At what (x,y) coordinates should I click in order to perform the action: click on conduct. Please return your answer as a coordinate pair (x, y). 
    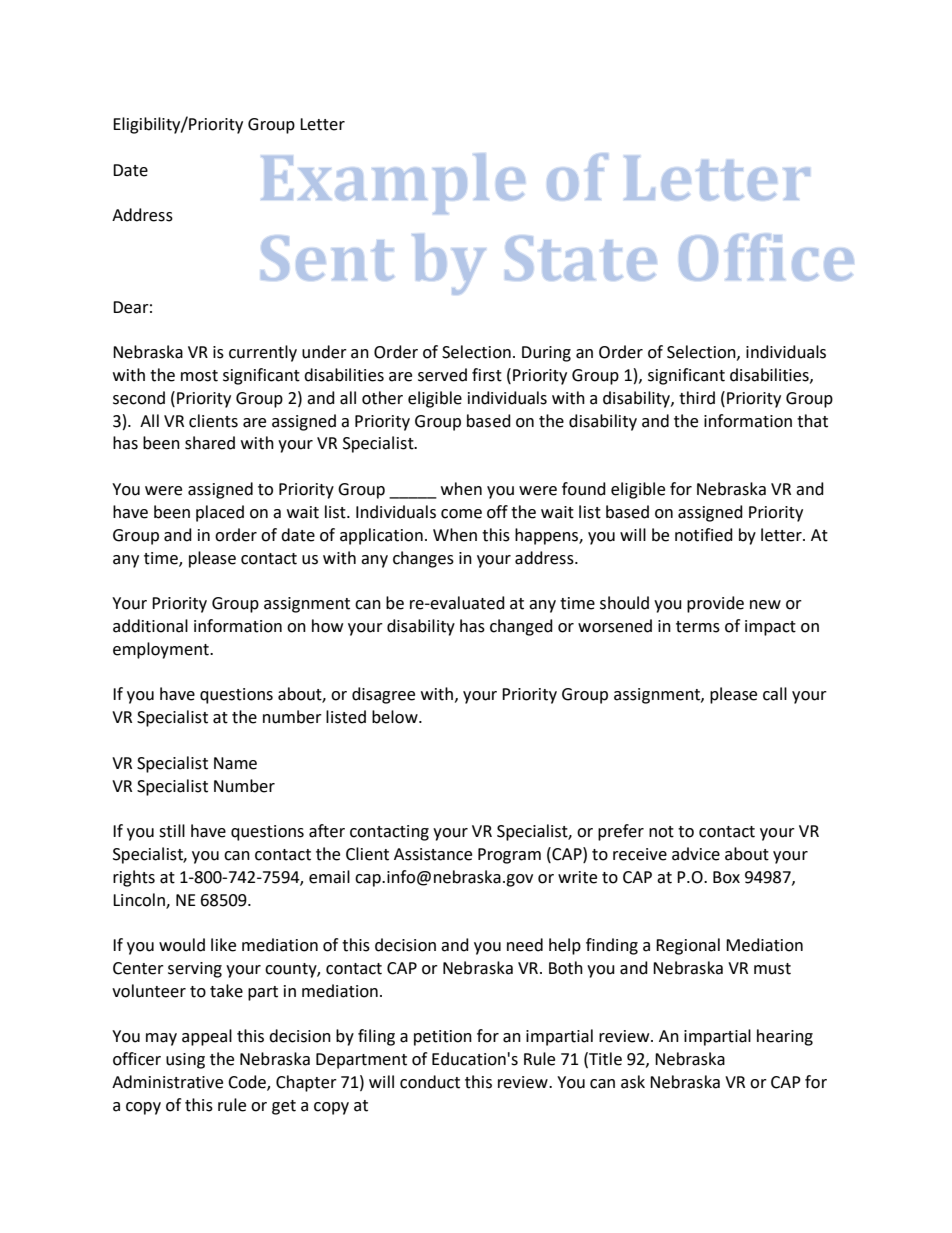
    Looking at the image, I should click on (430, 1082).
